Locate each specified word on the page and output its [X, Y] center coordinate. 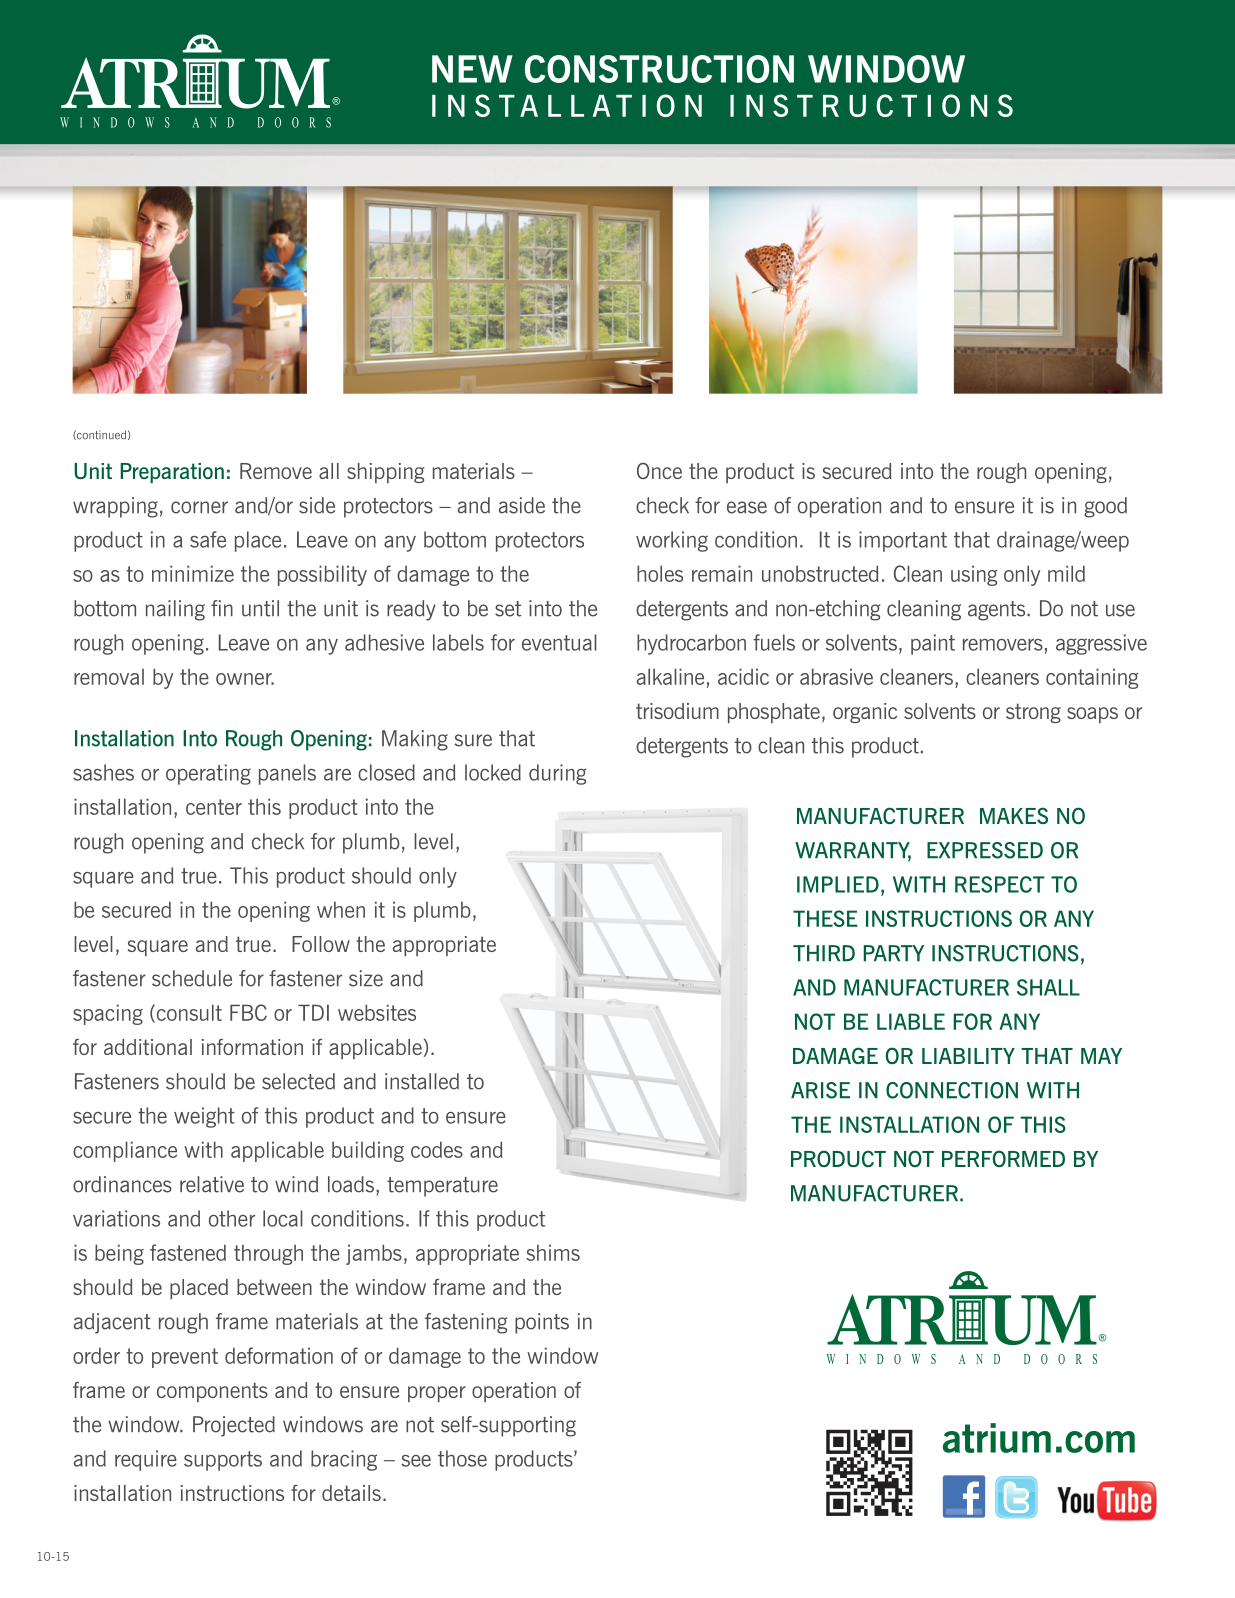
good [1105, 507]
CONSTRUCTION [659, 69]
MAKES [1014, 815]
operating [208, 774]
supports [223, 1461]
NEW [472, 69]
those [462, 1458]
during [558, 774]
